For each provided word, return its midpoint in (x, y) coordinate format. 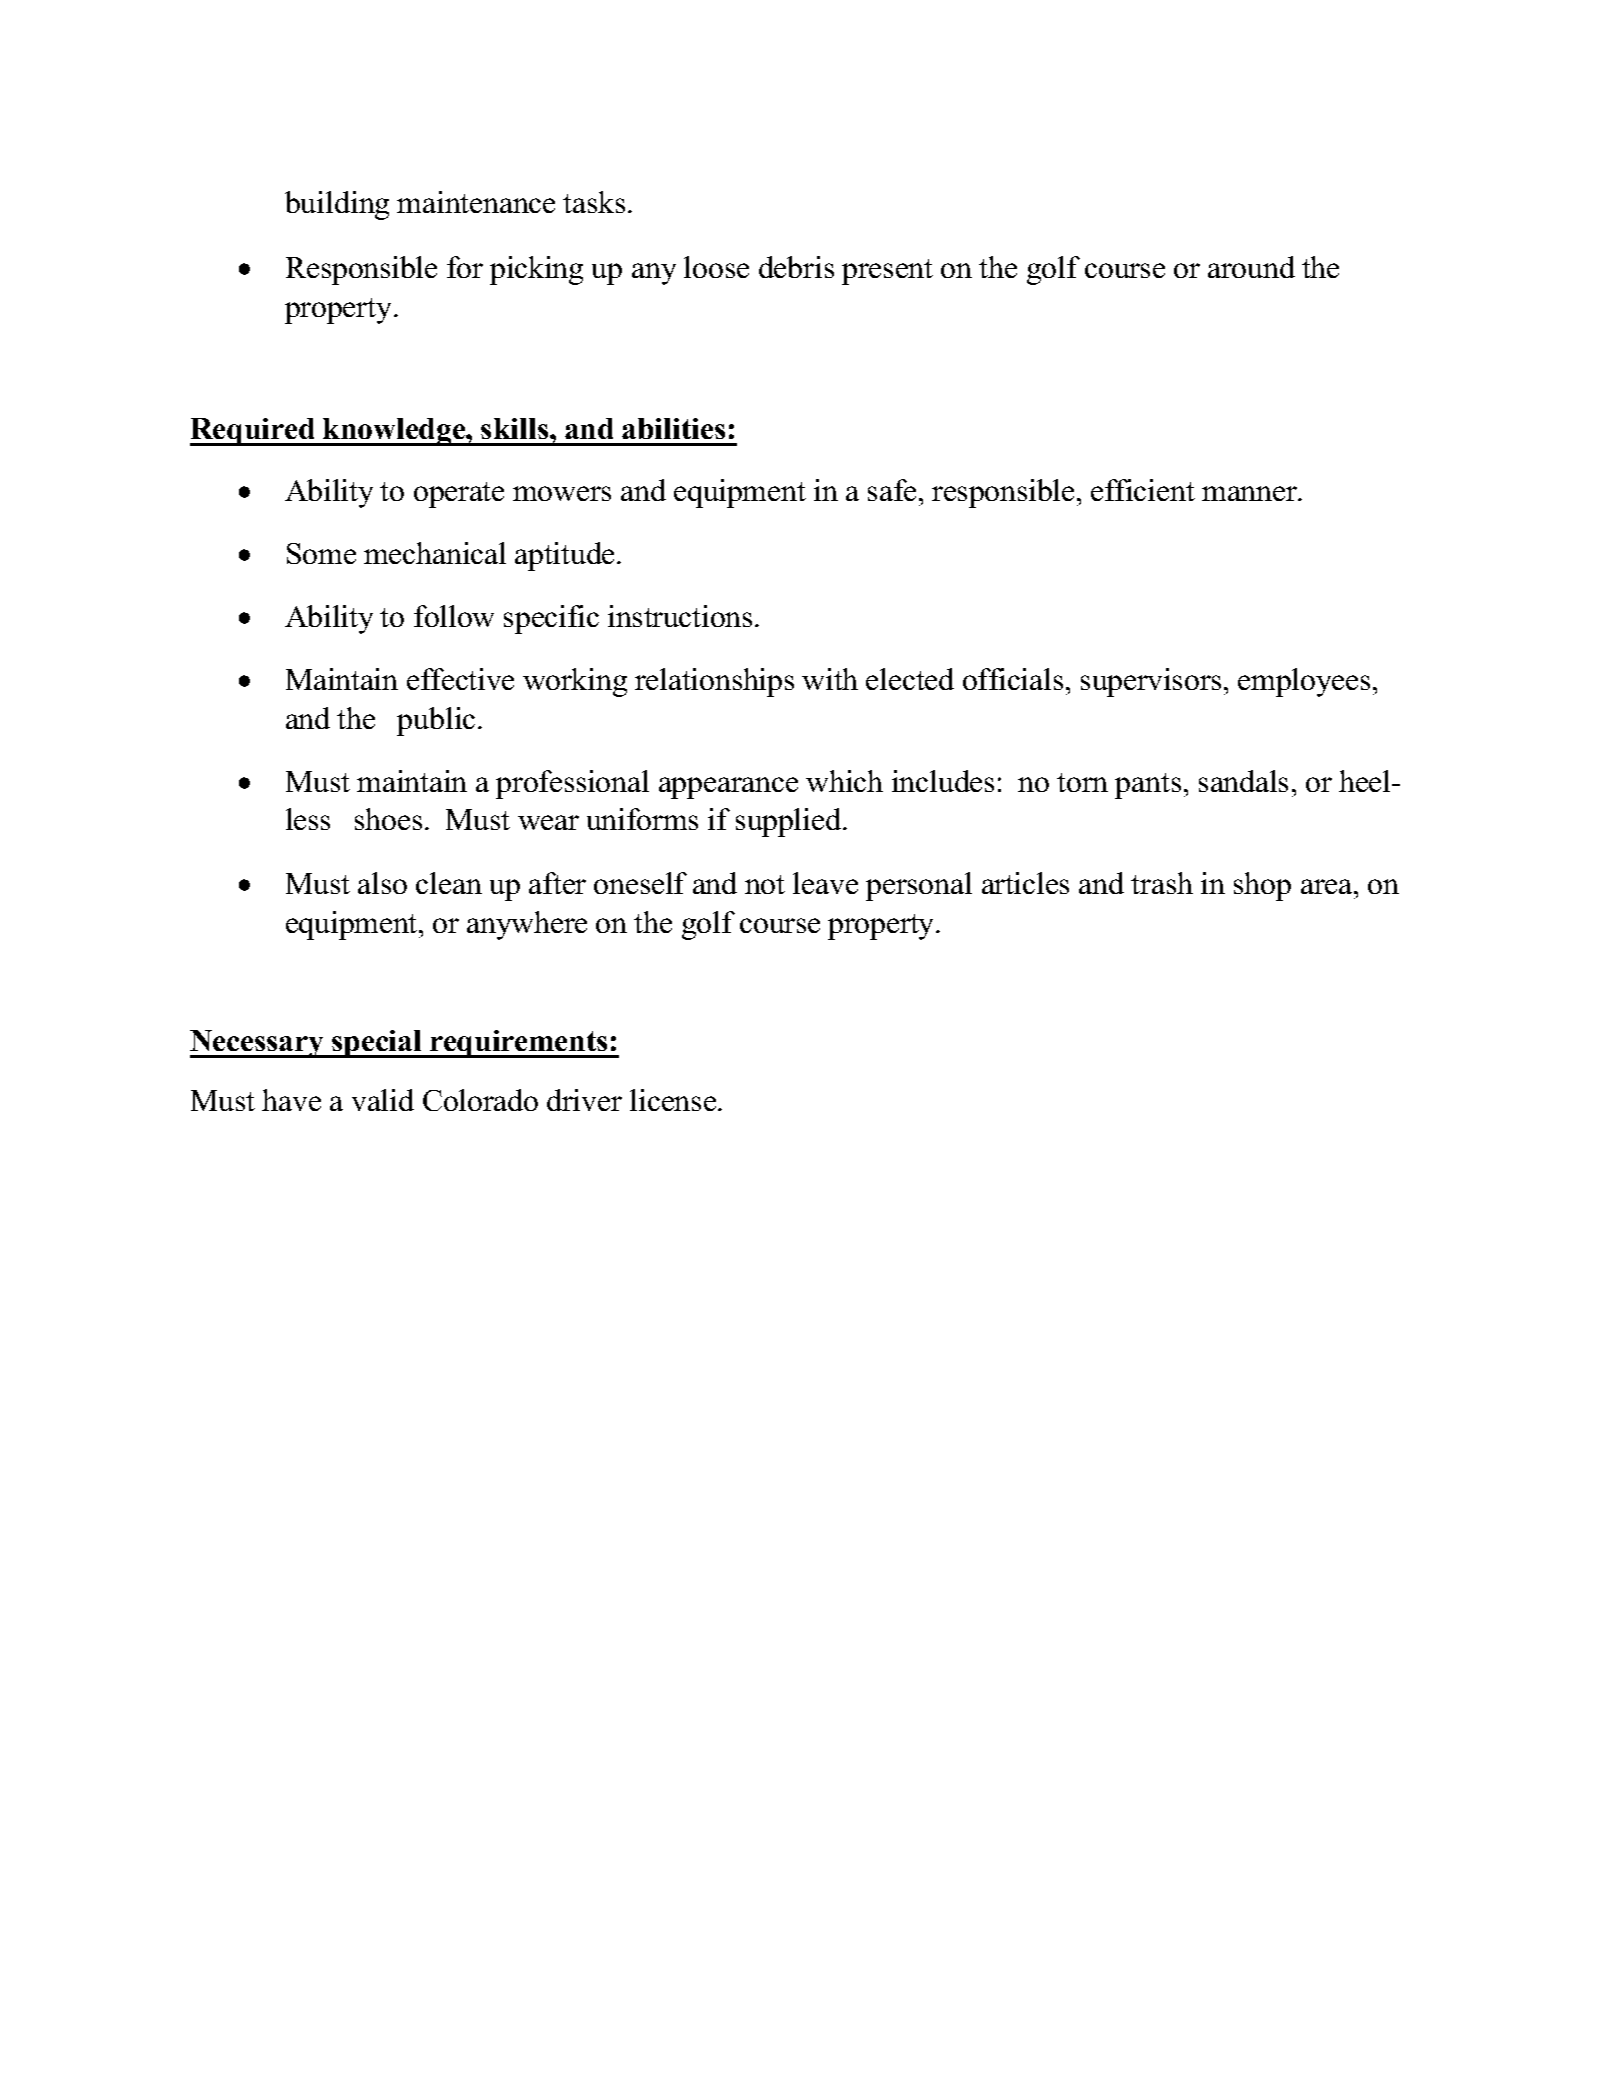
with (830, 679)
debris (796, 267)
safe (892, 490)
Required (254, 432)
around (1251, 267)
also (382, 883)
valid (383, 1100)
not (765, 884)
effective (460, 679)
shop (1262, 886)
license (674, 1100)
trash (1162, 883)
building (337, 205)
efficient (1143, 490)
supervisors (1151, 682)
